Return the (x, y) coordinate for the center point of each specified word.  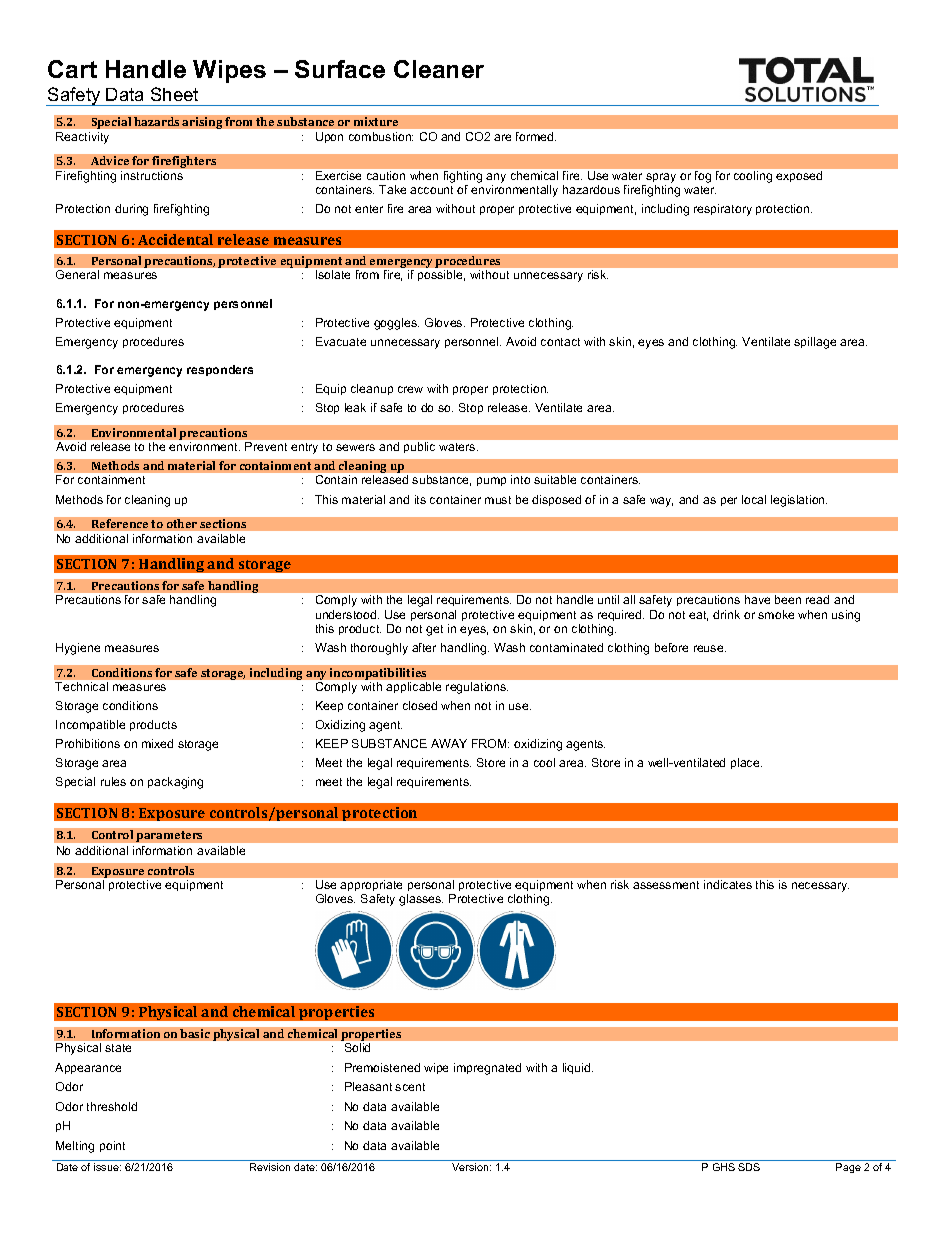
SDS (749, 1167)
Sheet (174, 94)
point (112, 1146)
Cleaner (439, 69)
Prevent (266, 446)
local (754, 499)
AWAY (449, 743)
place (746, 763)
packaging (175, 783)
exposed (799, 176)
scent (410, 1087)
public (419, 447)
